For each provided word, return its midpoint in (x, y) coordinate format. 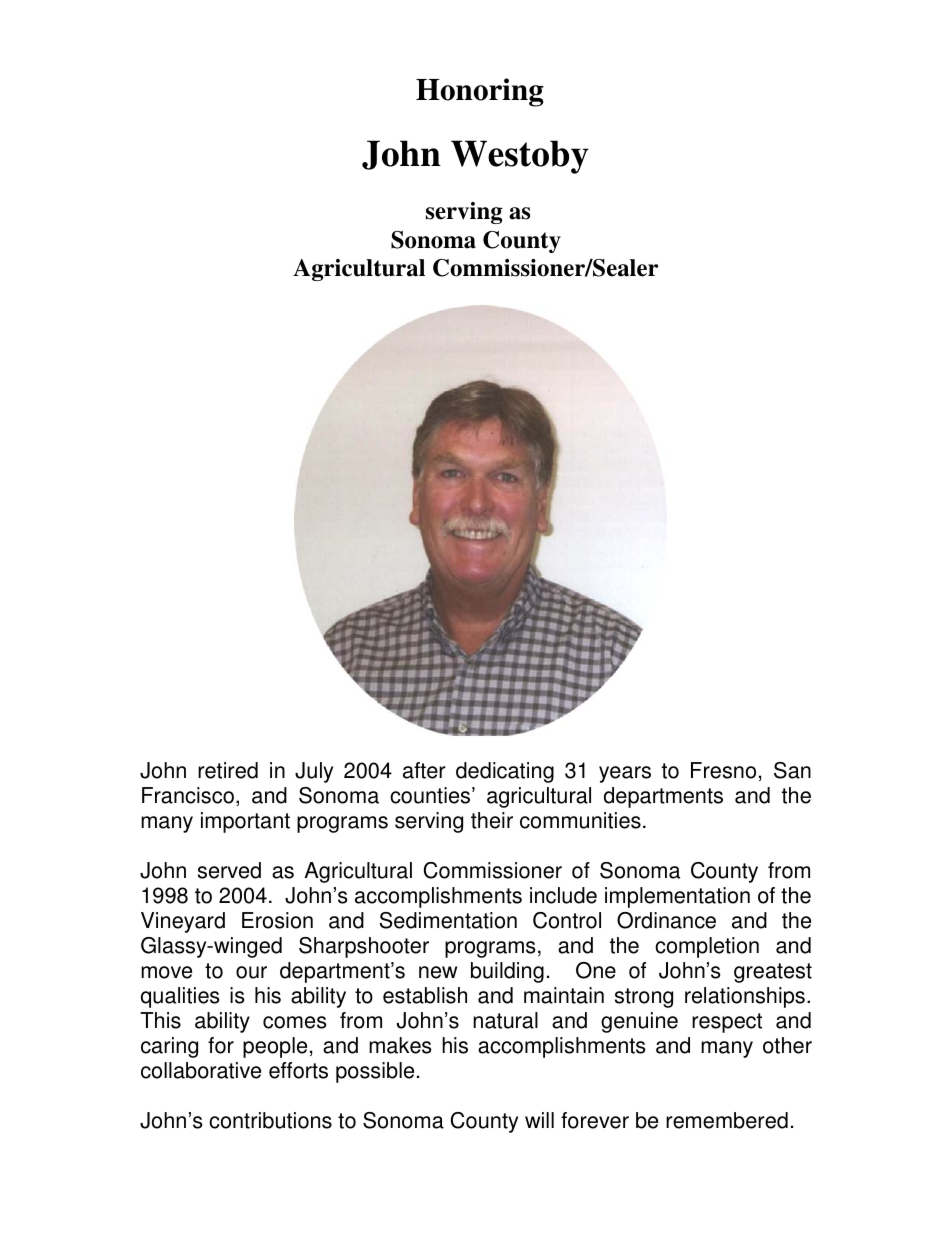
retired (228, 770)
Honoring (480, 92)
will (539, 1120)
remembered (727, 1120)
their (492, 820)
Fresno (723, 770)
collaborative (201, 1070)
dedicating (505, 772)
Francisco (188, 795)
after (424, 770)
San (792, 770)
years (625, 774)
